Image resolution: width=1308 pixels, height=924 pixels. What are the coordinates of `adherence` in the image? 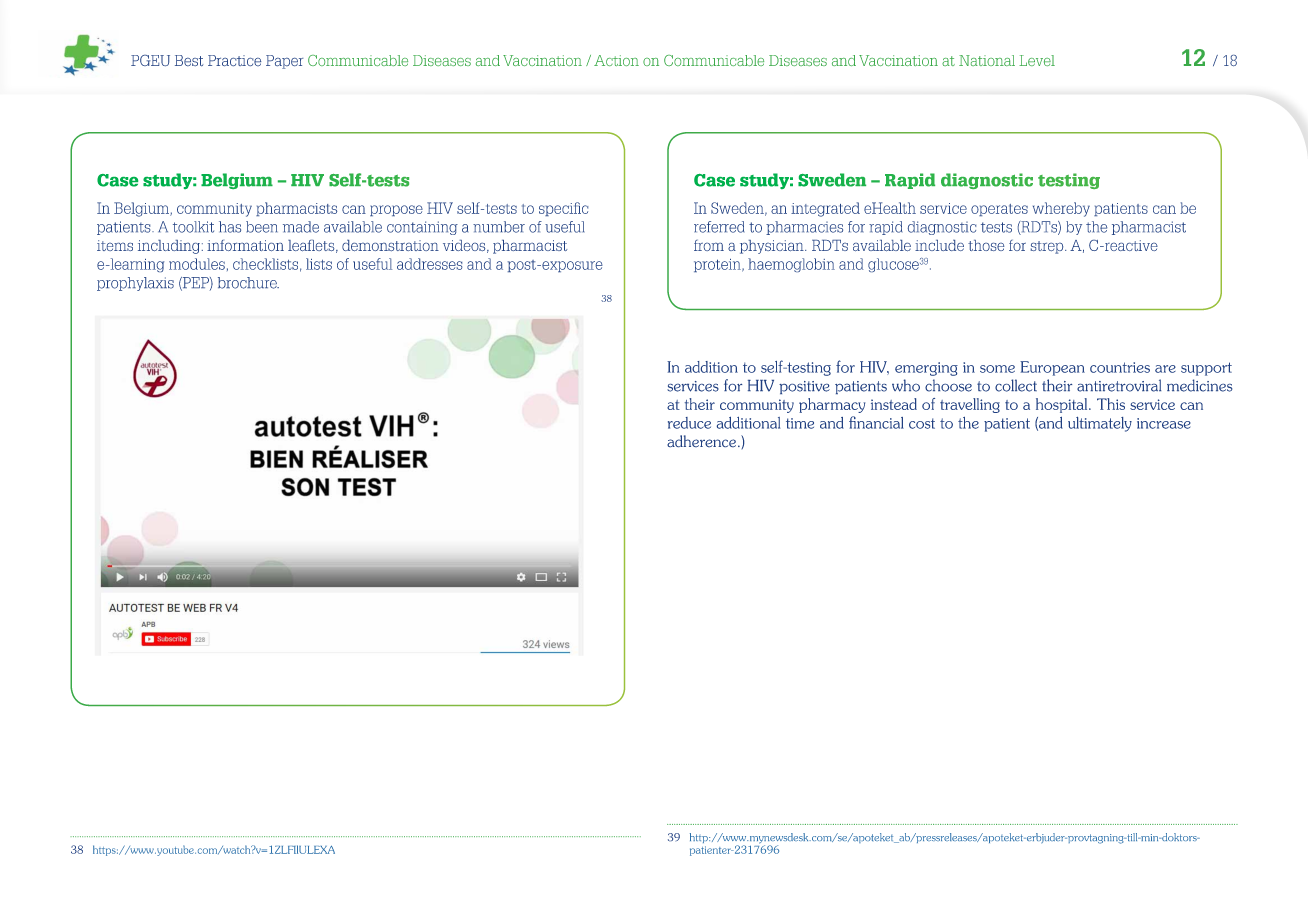 It's located at (703, 441).
